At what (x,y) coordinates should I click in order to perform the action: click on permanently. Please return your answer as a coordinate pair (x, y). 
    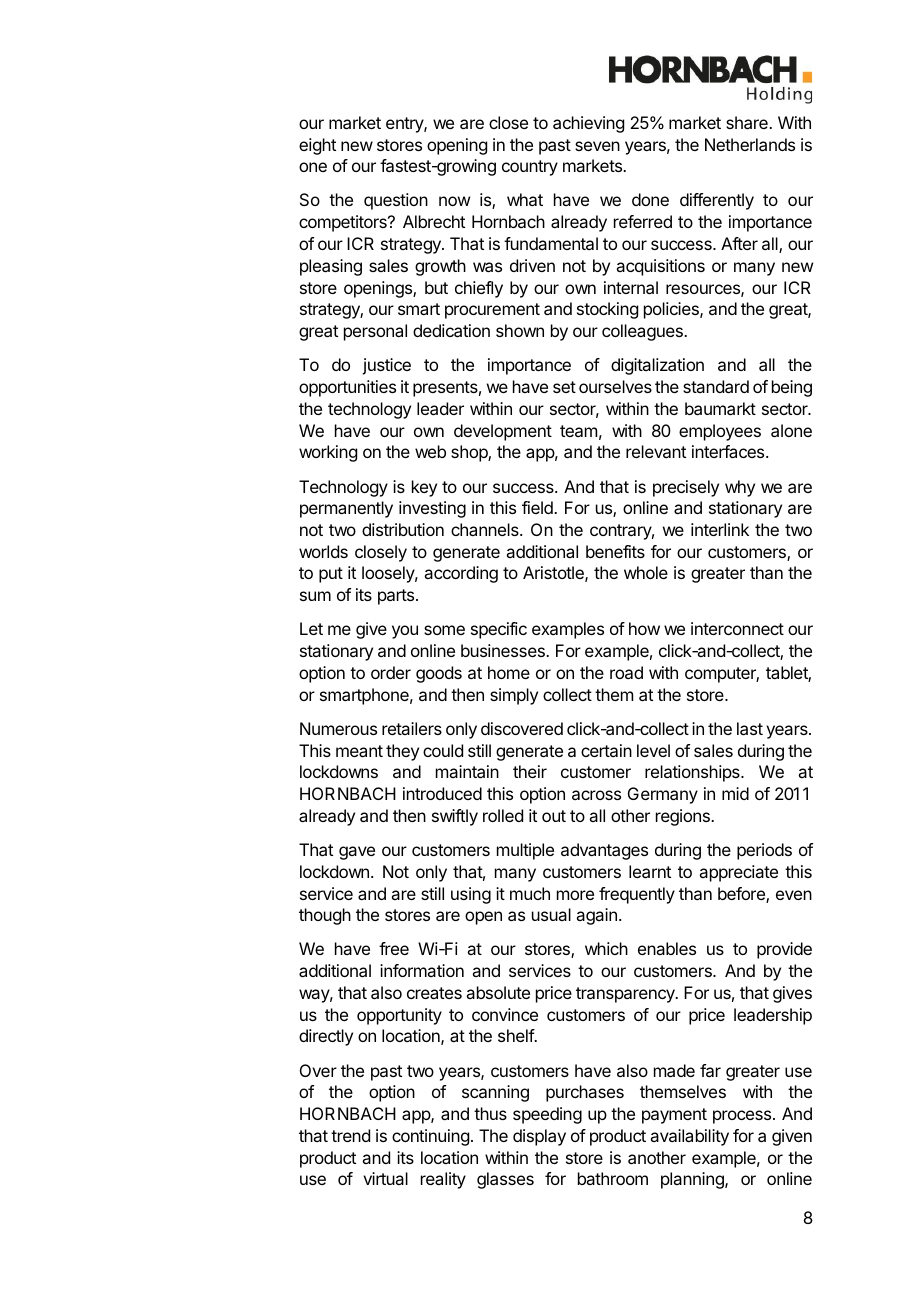
    Looking at the image, I should click on (346, 509).
